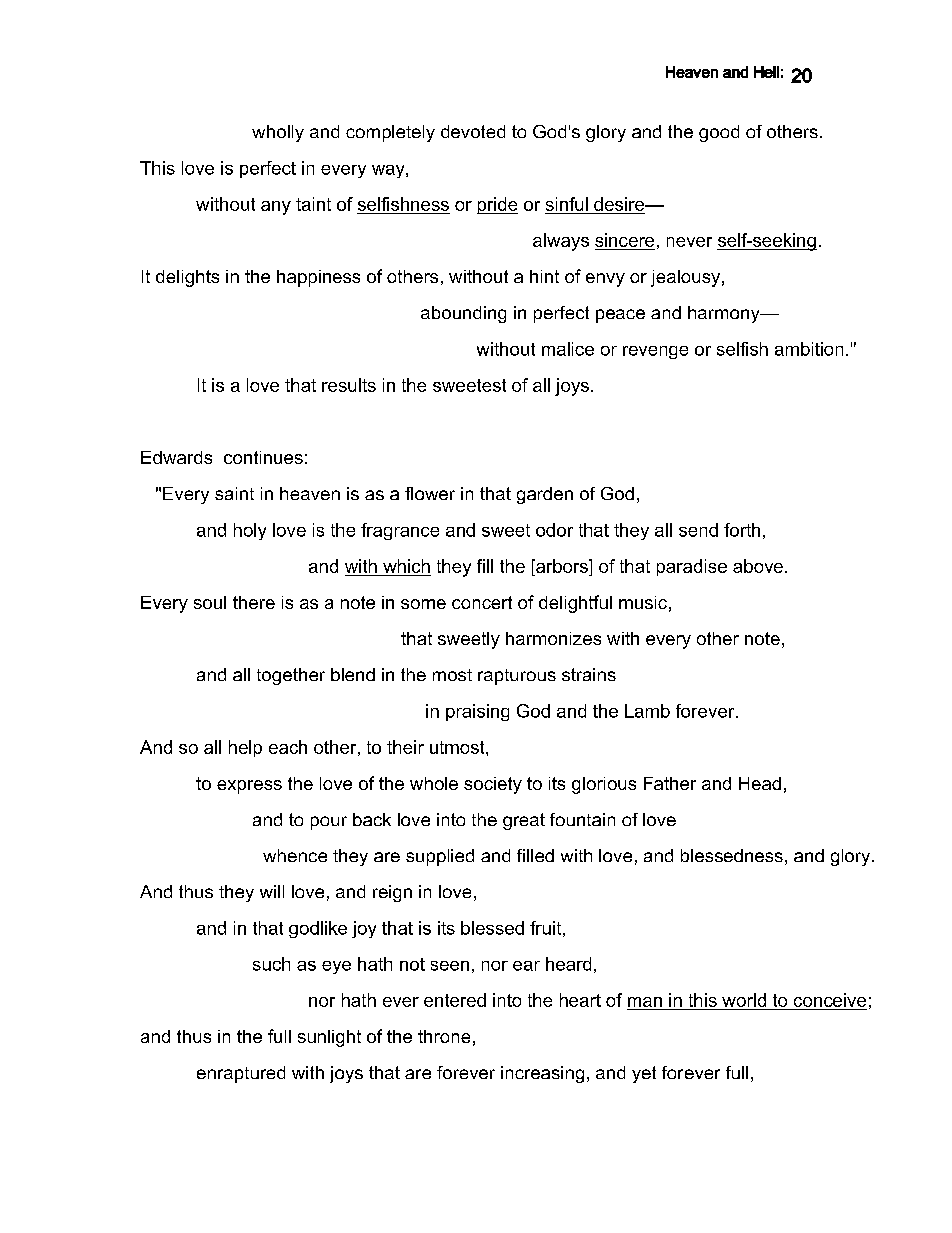 The image size is (952, 1233). I want to click on happiness, so click(318, 278).
